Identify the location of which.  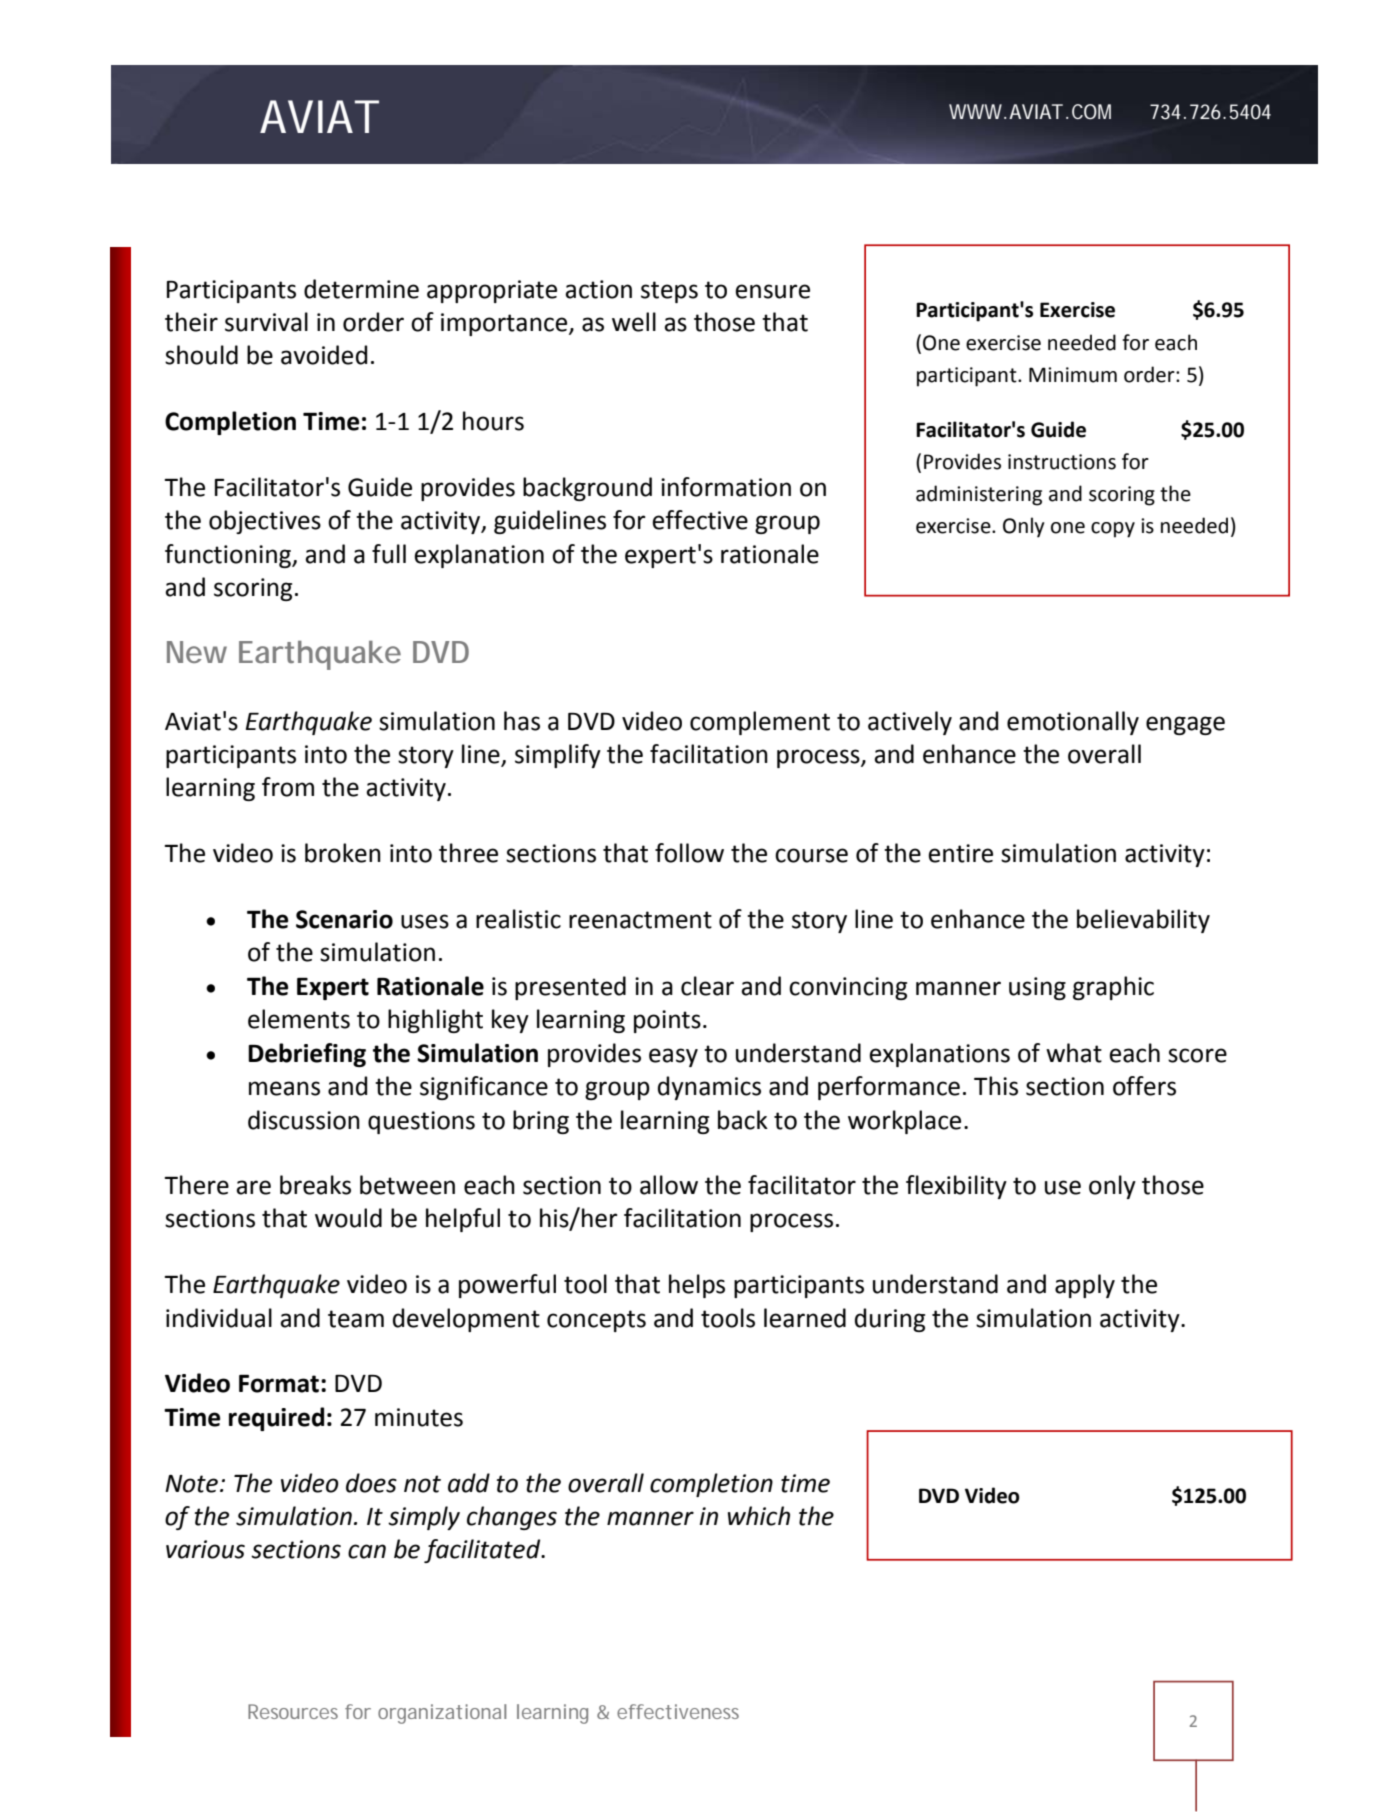
(759, 1516).
